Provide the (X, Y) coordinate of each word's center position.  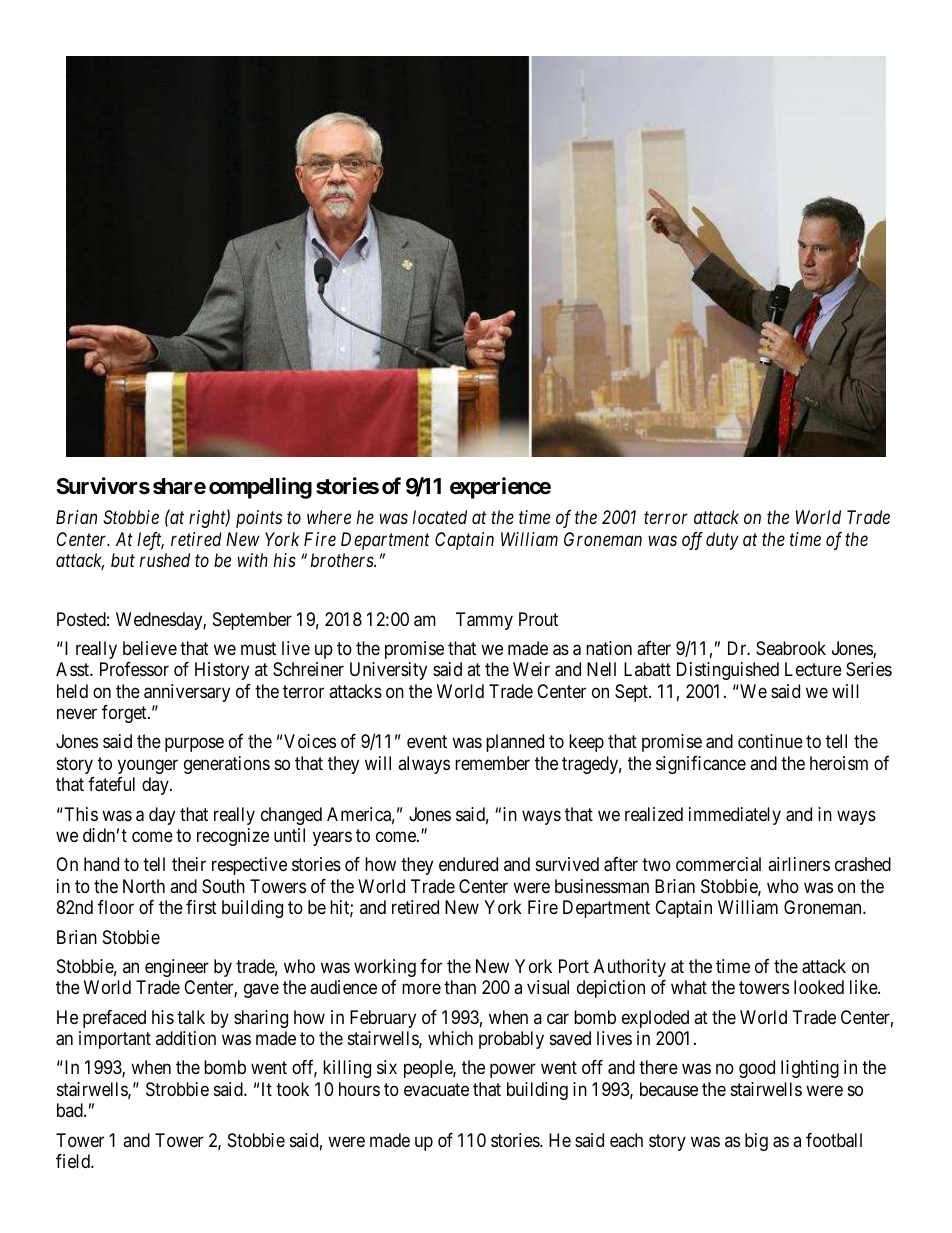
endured (468, 864)
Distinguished (728, 671)
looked (819, 987)
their (189, 864)
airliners (799, 864)
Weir (531, 669)
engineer (177, 968)
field (74, 1161)
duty (722, 541)
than (460, 987)
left (151, 541)
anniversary (187, 693)
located (440, 517)
